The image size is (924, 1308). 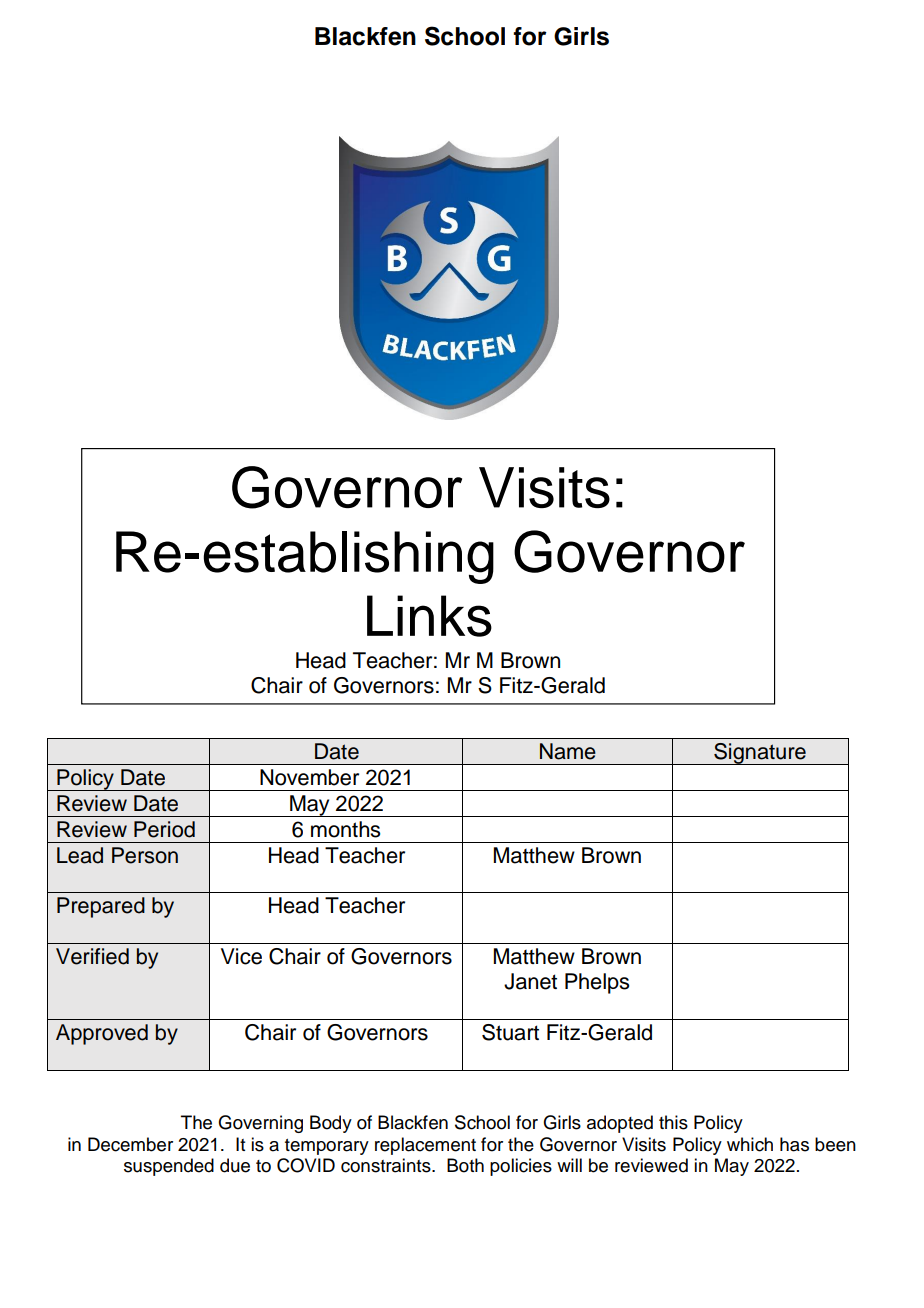 I want to click on Name, so click(x=568, y=751).
